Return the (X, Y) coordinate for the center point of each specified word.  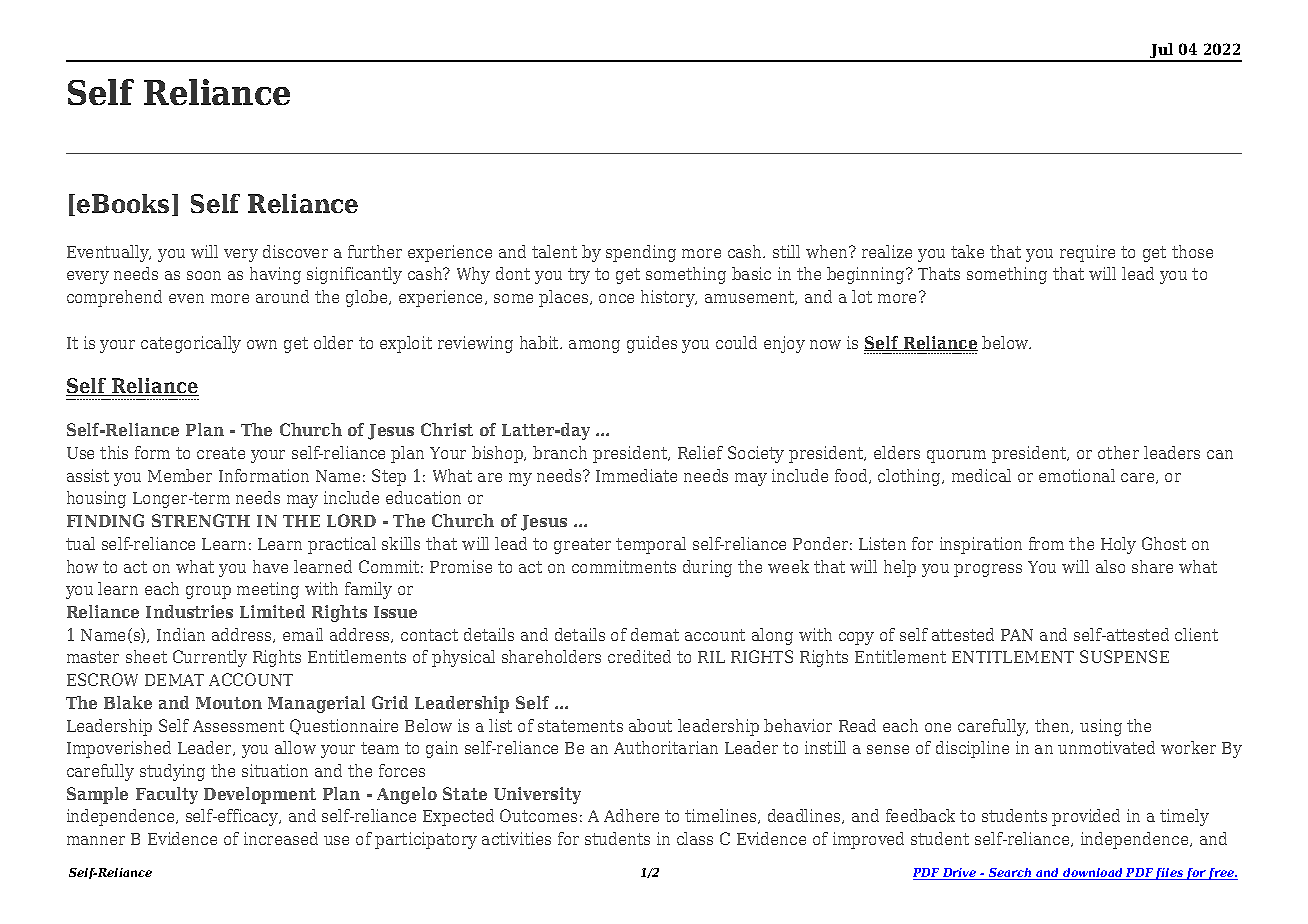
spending (641, 253)
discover (295, 251)
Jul (1162, 52)
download (1093, 874)
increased (281, 838)
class (695, 838)
